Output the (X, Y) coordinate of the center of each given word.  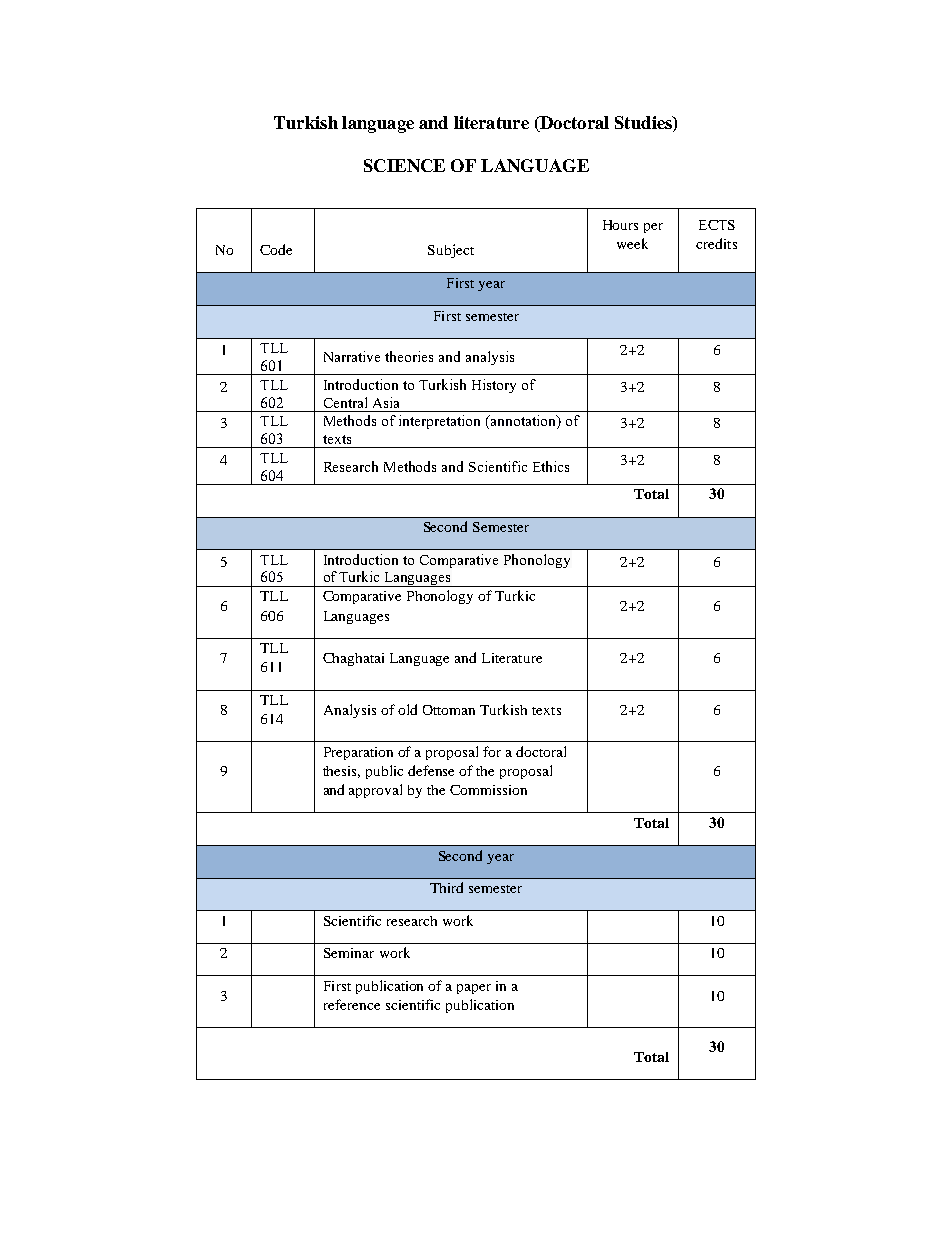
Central (345, 402)
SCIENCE (404, 165)
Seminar (349, 953)
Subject (451, 251)
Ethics (551, 466)
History (494, 386)
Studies (644, 124)
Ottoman (449, 710)
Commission (488, 790)
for (492, 751)
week (632, 243)
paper (474, 989)
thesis (341, 772)
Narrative (352, 356)
